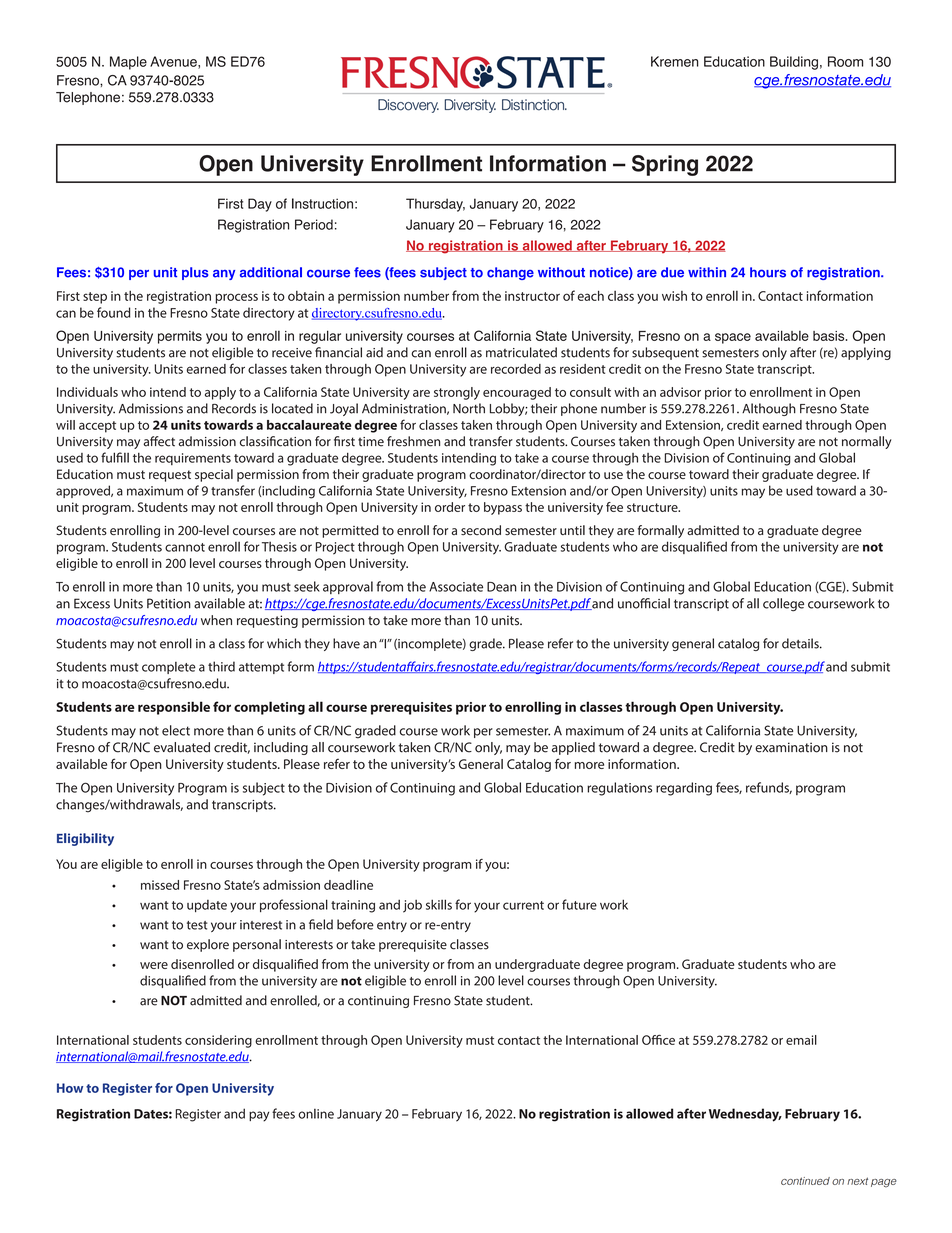  Describe the element at coordinates (794, 63) in the screenshot. I see `Building` at that location.
